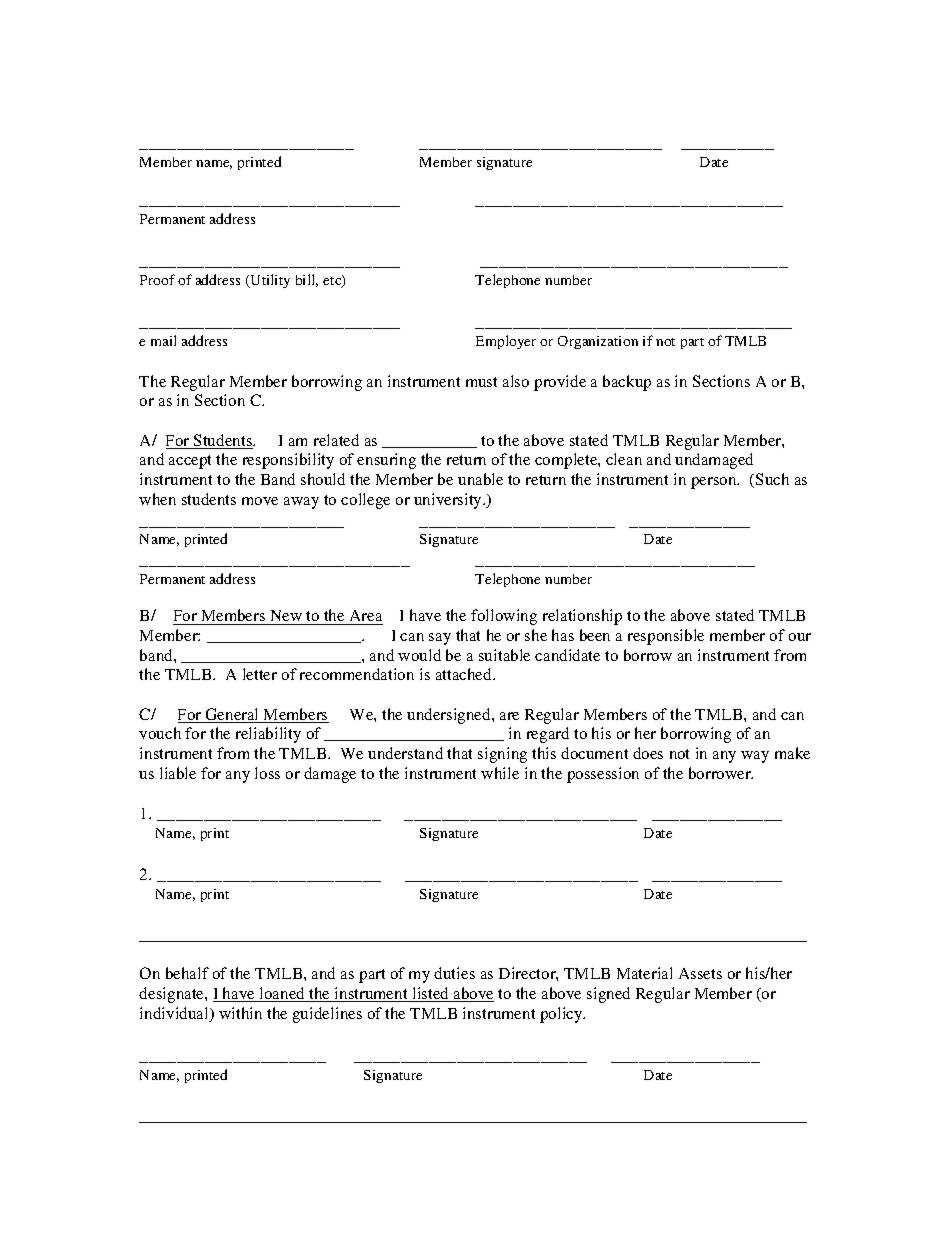 This document has height=1233, width=952. Describe the element at coordinates (269, 281) in the document. I see `Utility` at that location.
